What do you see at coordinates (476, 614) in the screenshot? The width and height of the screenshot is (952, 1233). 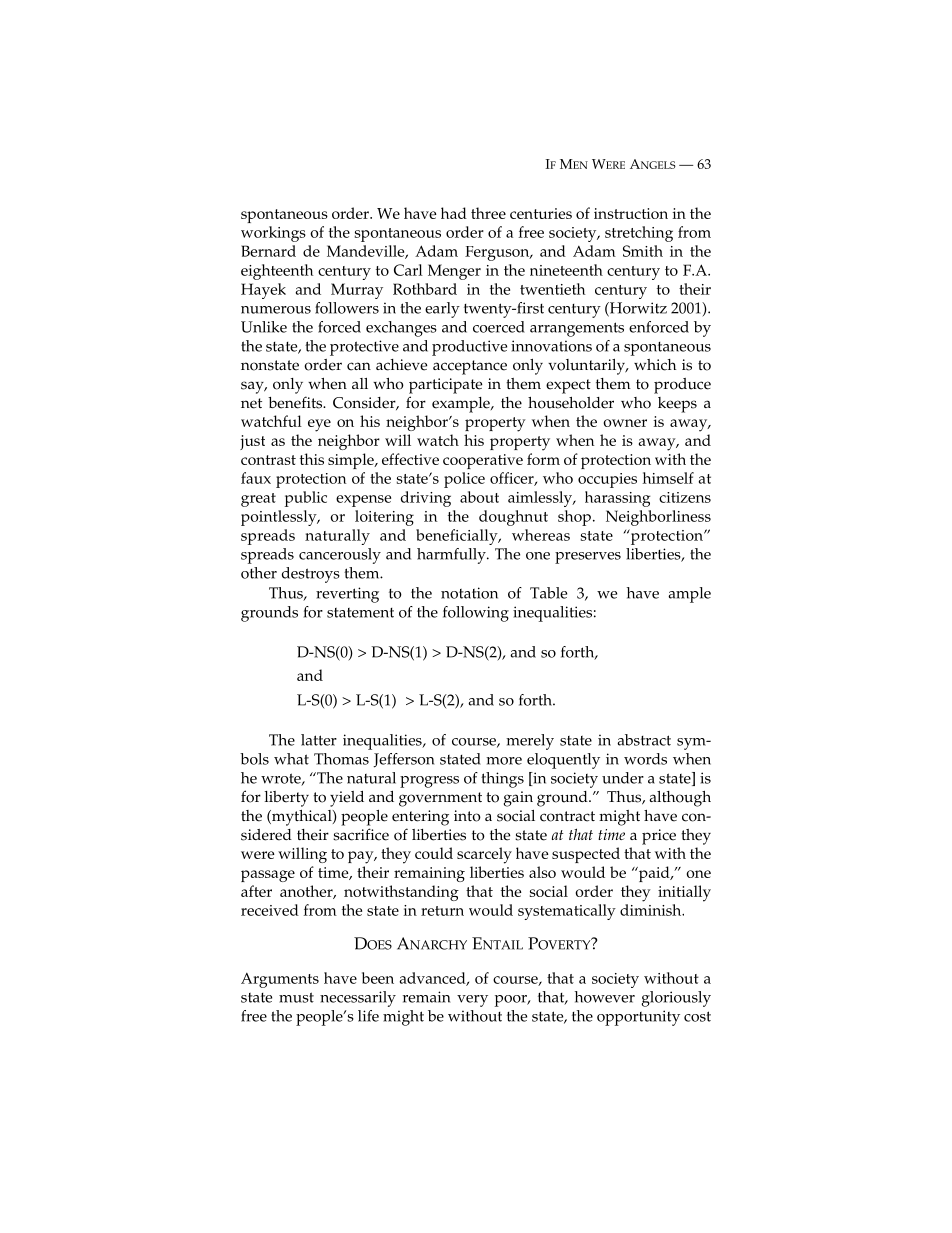 I see `following` at bounding box center [476, 614].
